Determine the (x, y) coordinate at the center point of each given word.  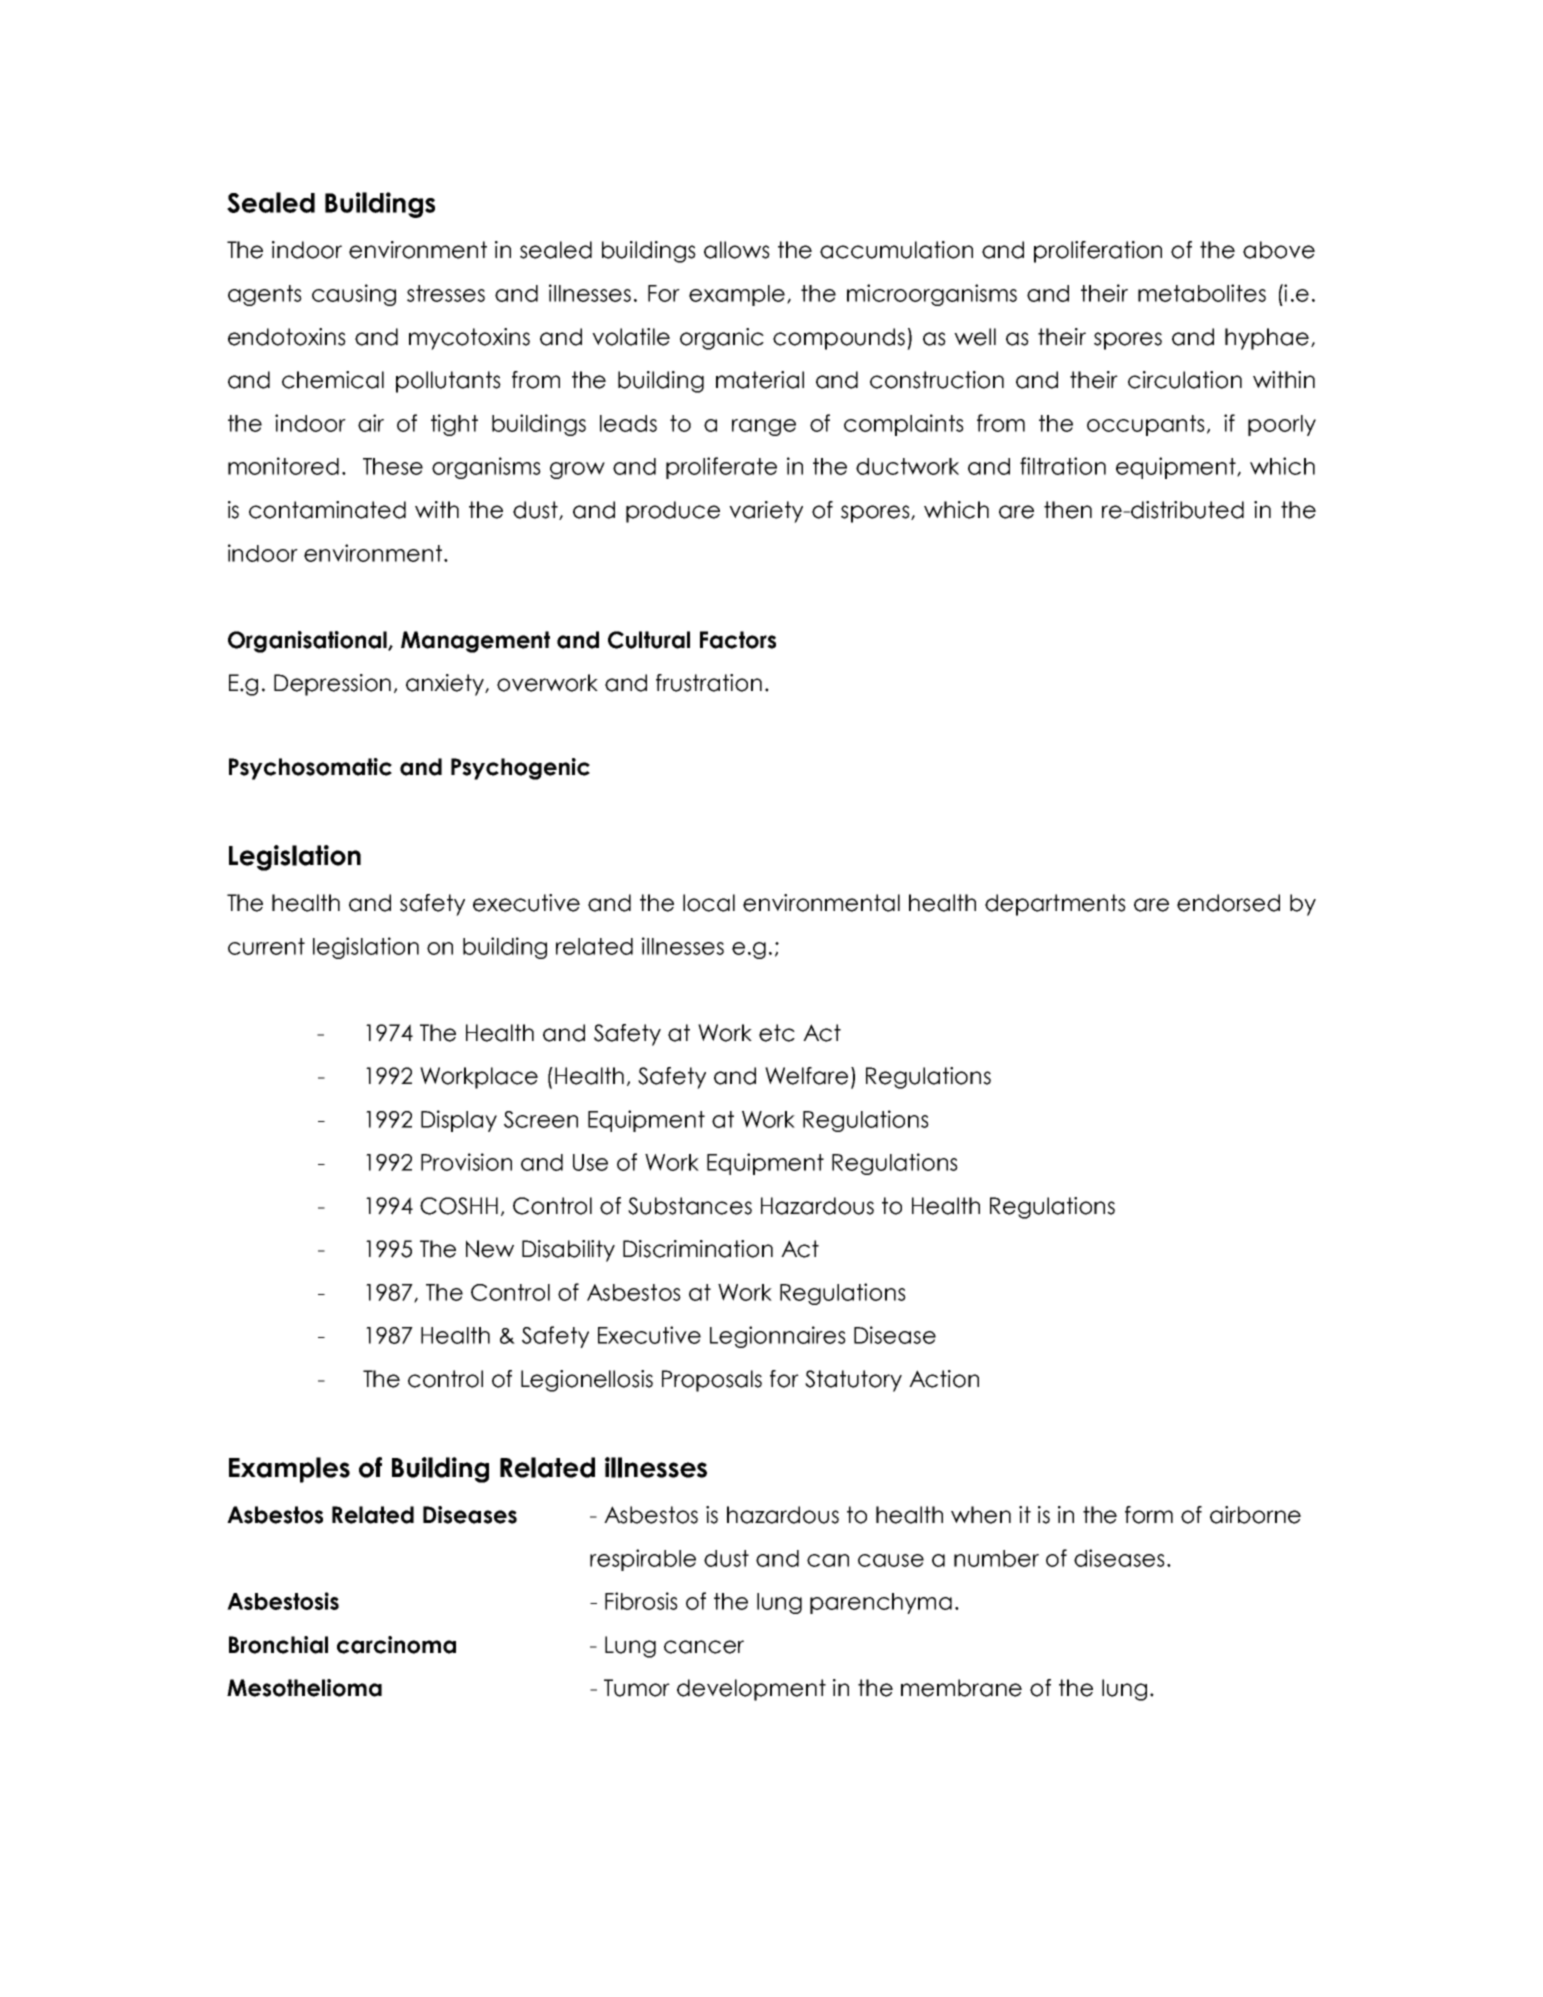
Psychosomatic (310, 769)
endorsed (1228, 903)
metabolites (1202, 293)
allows (737, 250)
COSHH (459, 1206)
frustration (709, 683)
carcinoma (396, 1645)
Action (944, 1379)
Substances (690, 1206)
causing (354, 295)
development (751, 1690)
